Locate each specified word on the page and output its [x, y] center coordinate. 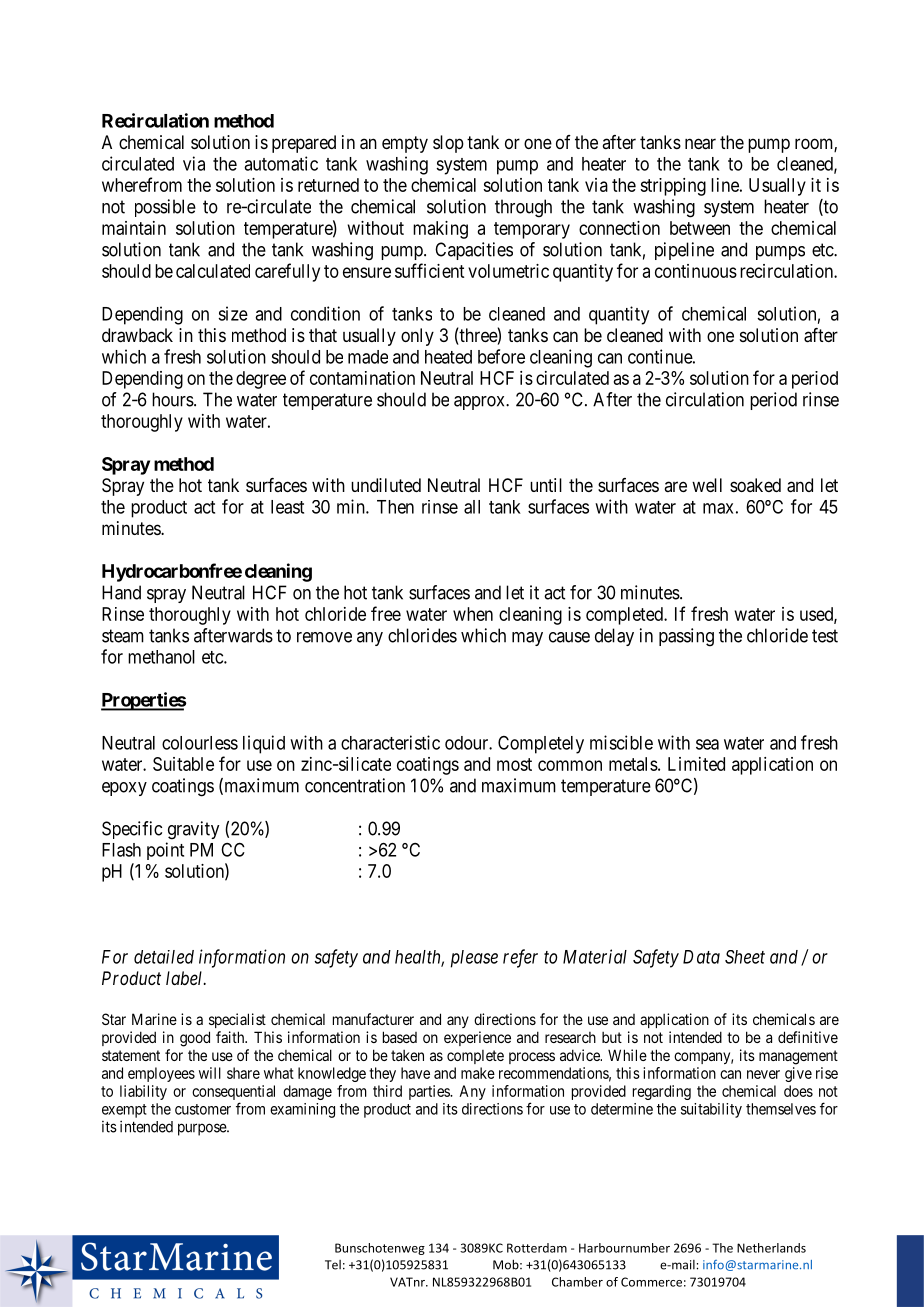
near [700, 144]
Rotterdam [537, 1248]
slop [448, 144]
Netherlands [771, 1248]
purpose [203, 1129]
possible [165, 208]
